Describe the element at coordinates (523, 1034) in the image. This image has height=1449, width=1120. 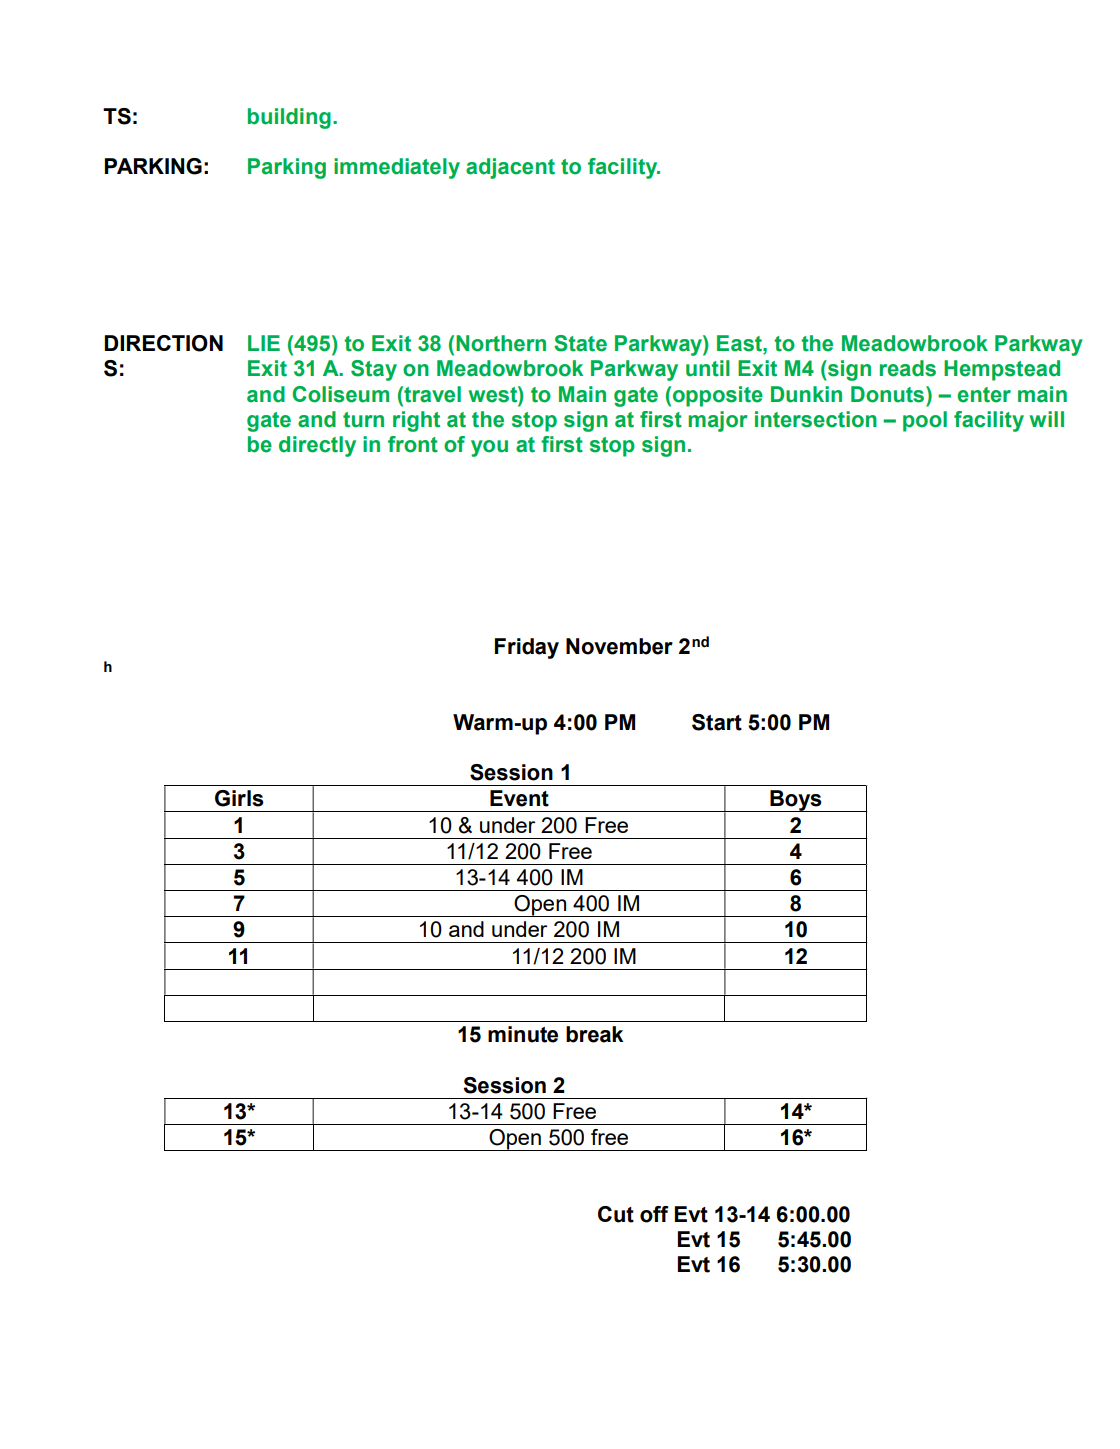
I see `minute` at that location.
